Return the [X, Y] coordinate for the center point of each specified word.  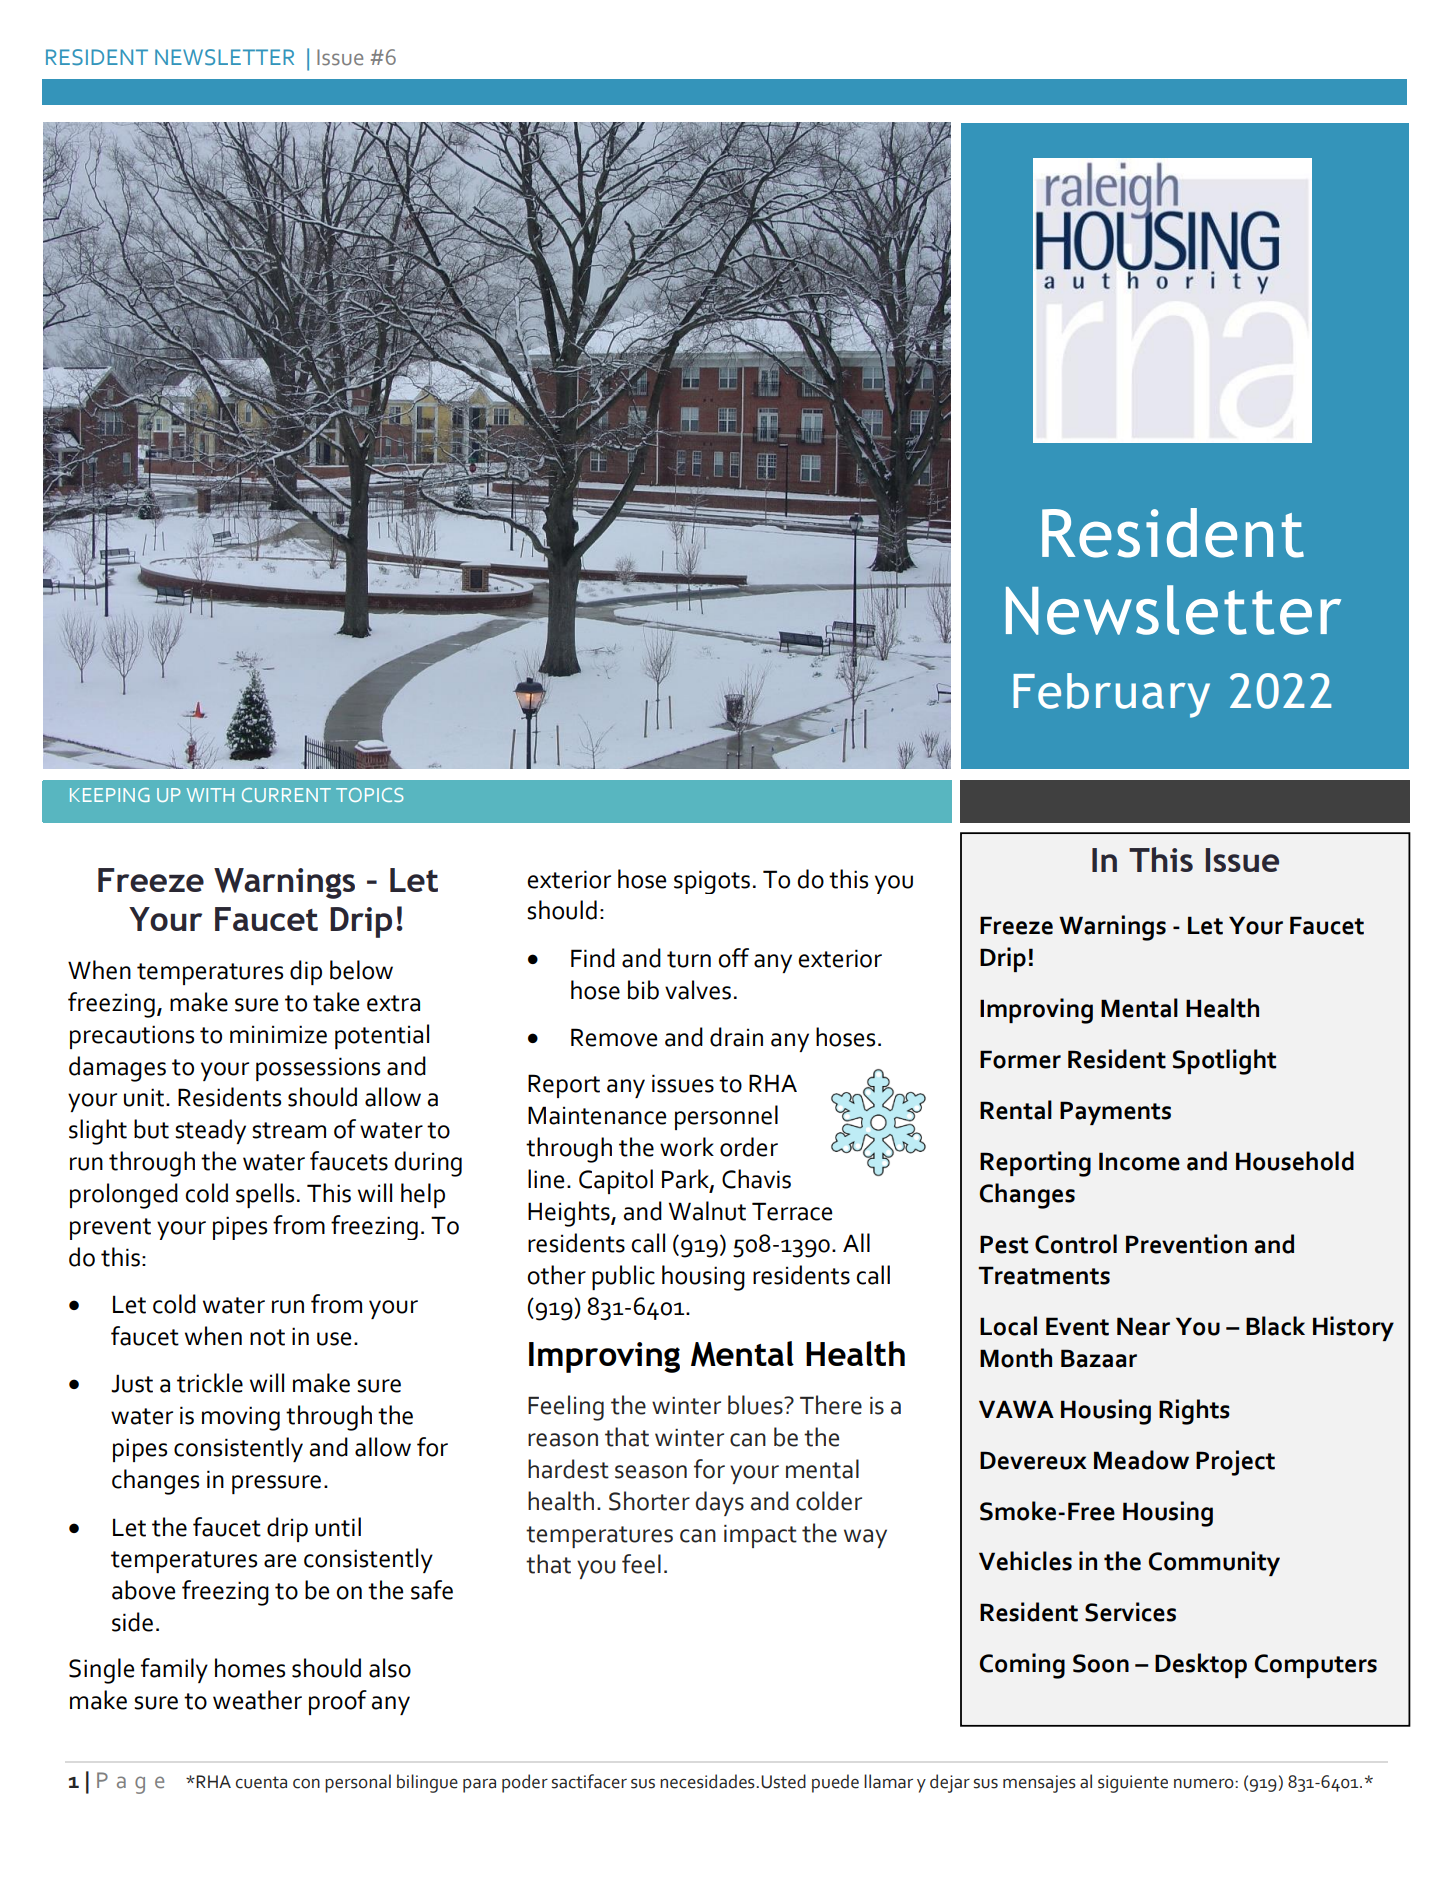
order [749, 1147]
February [1111, 695]
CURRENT [286, 795]
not [267, 1337]
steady [210, 1131]
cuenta [261, 1782]
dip [306, 972]
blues [756, 1405]
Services [1130, 1612]
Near [1143, 1326]
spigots [712, 882]
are [280, 1561]
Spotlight [1224, 1062]
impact [760, 1536]
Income [1139, 1161]
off [733, 958]
